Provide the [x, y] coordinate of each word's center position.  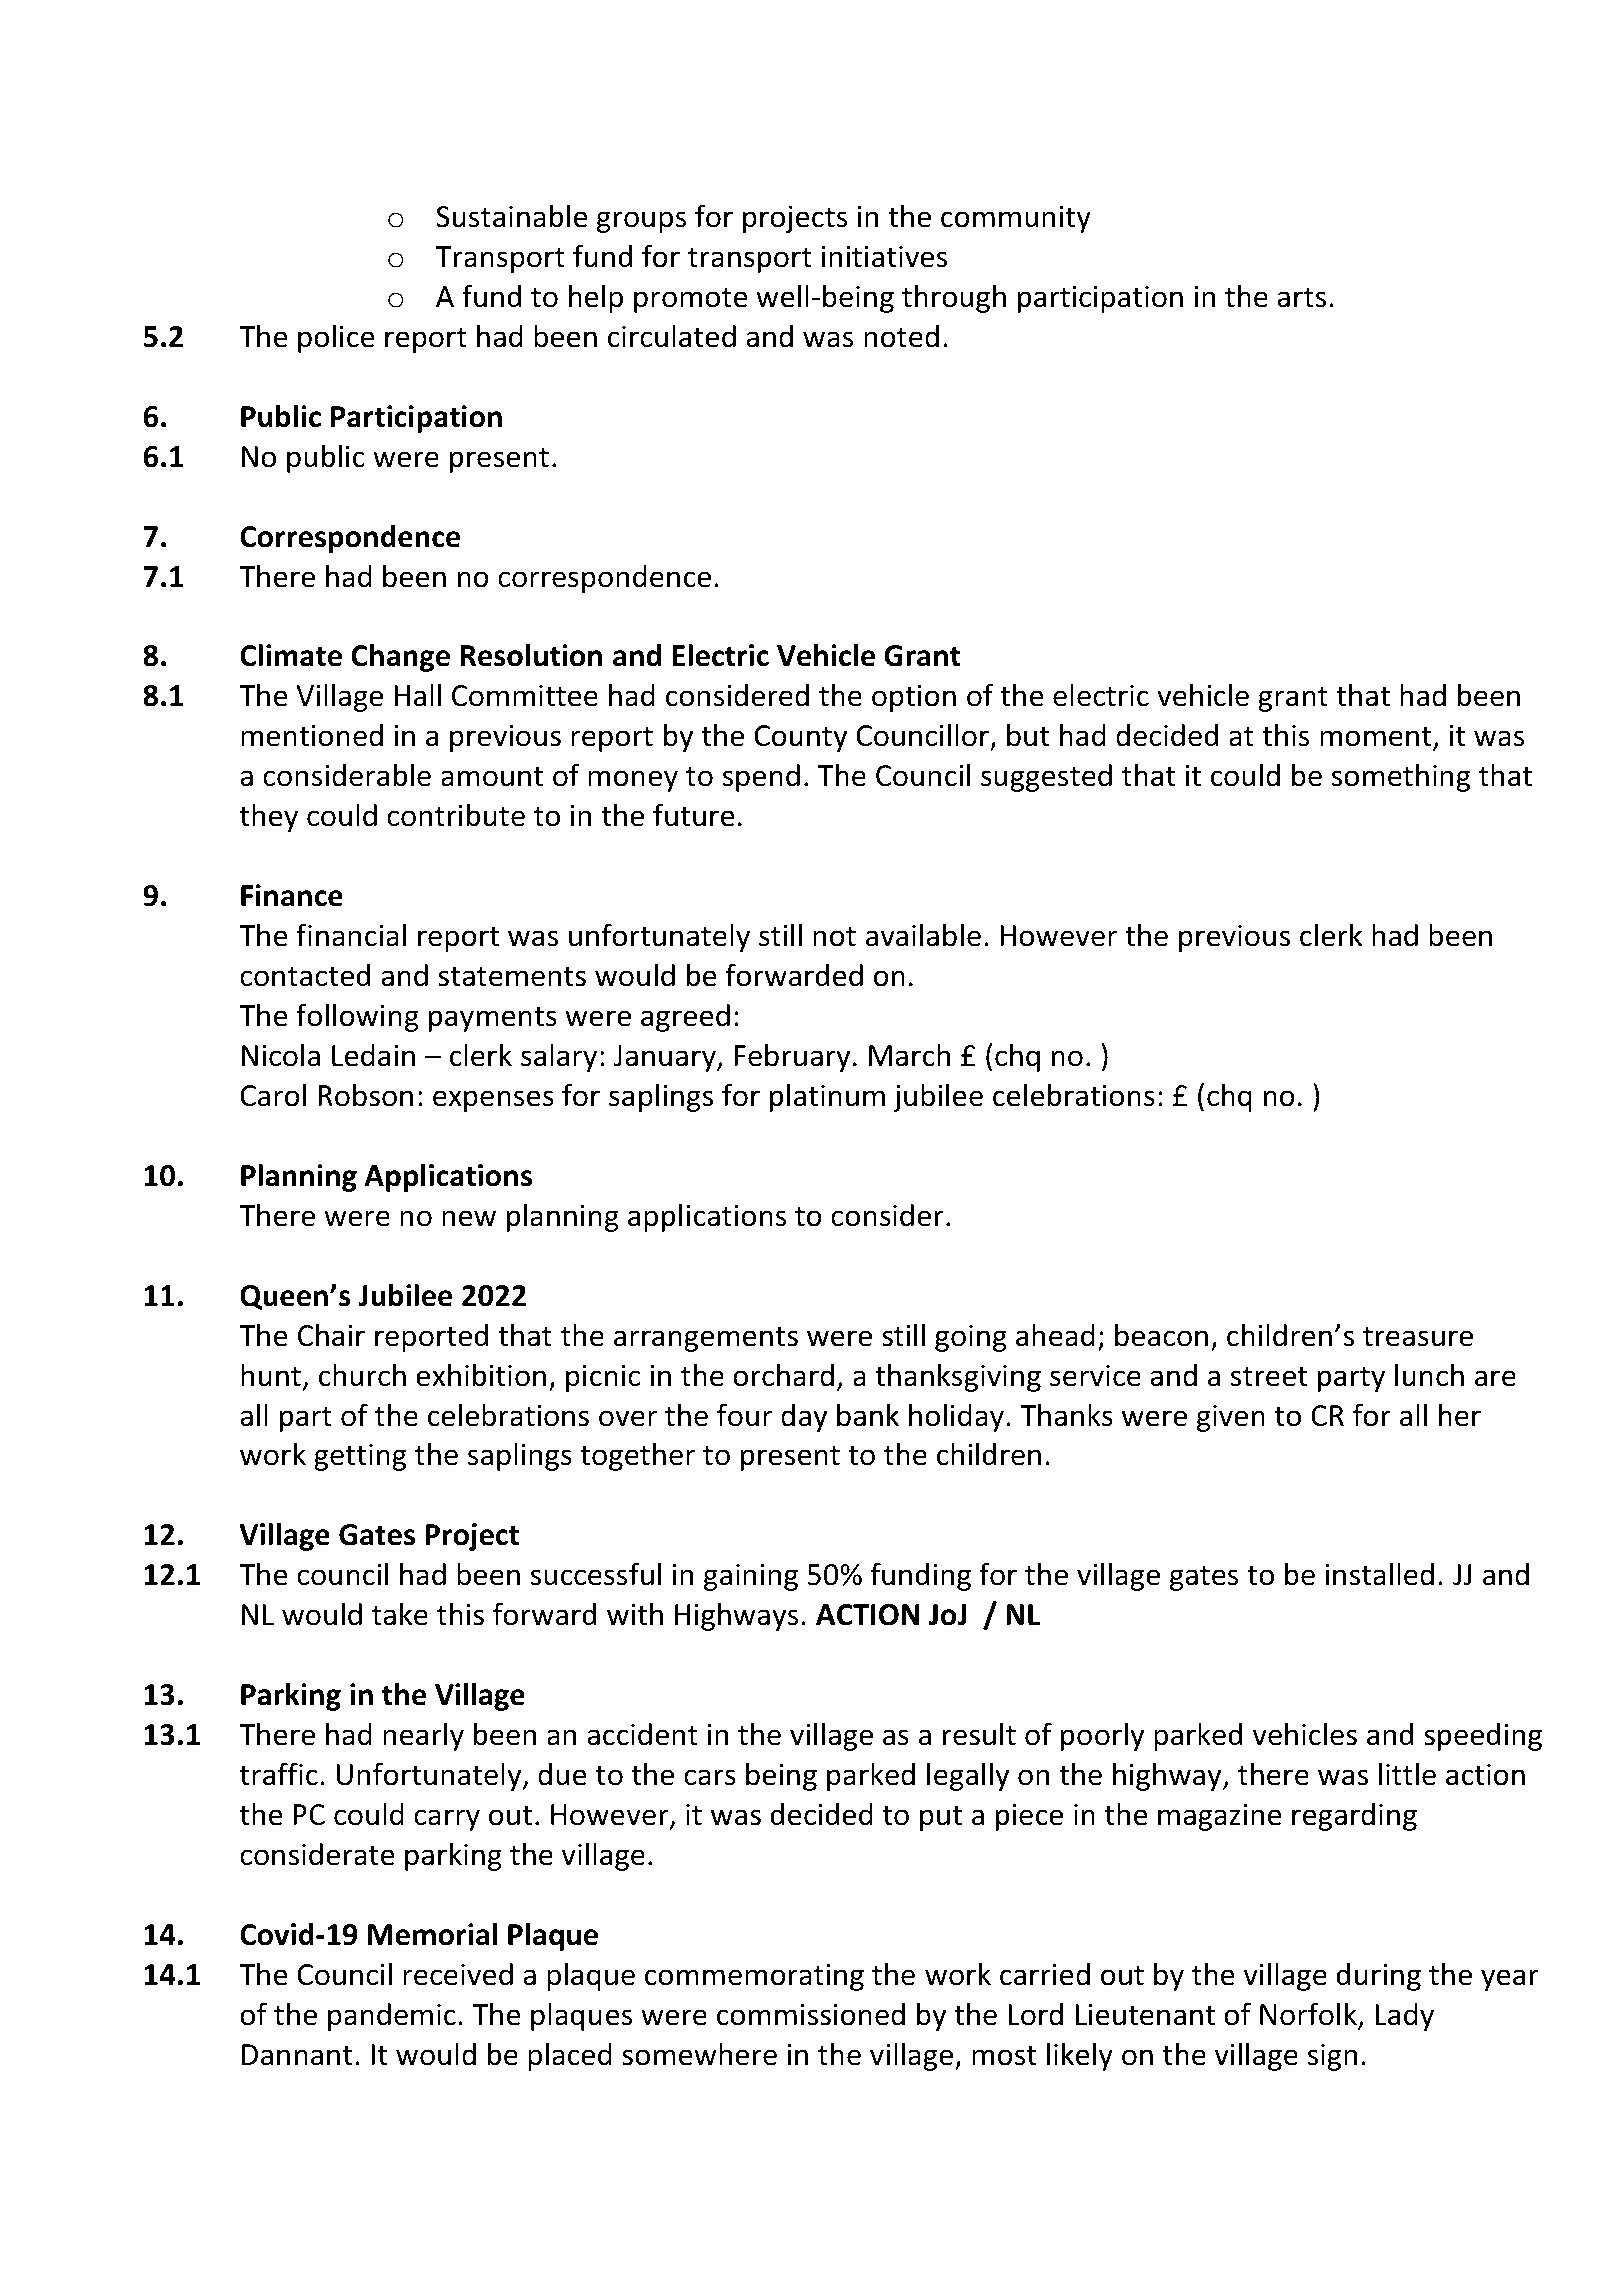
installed [1379, 1574]
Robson [365, 1095]
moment [1377, 738]
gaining [751, 1577]
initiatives [884, 257]
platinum [827, 1097]
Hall [418, 695]
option [914, 698]
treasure [1418, 1337]
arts [1301, 298]
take [400, 1614]
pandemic [392, 2017]
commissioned [811, 2014]
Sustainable [512, 216]
